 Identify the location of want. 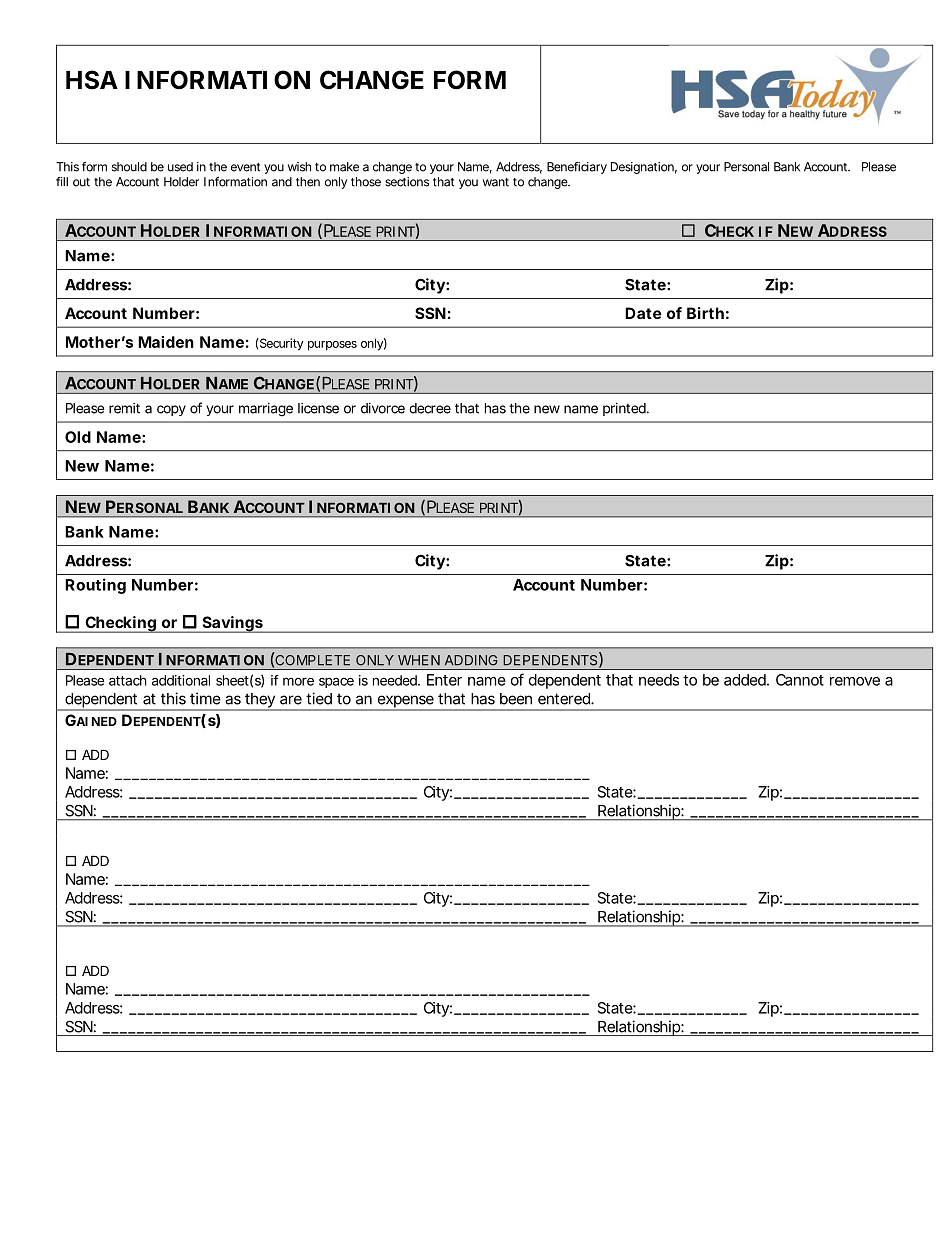
(496, 182).
